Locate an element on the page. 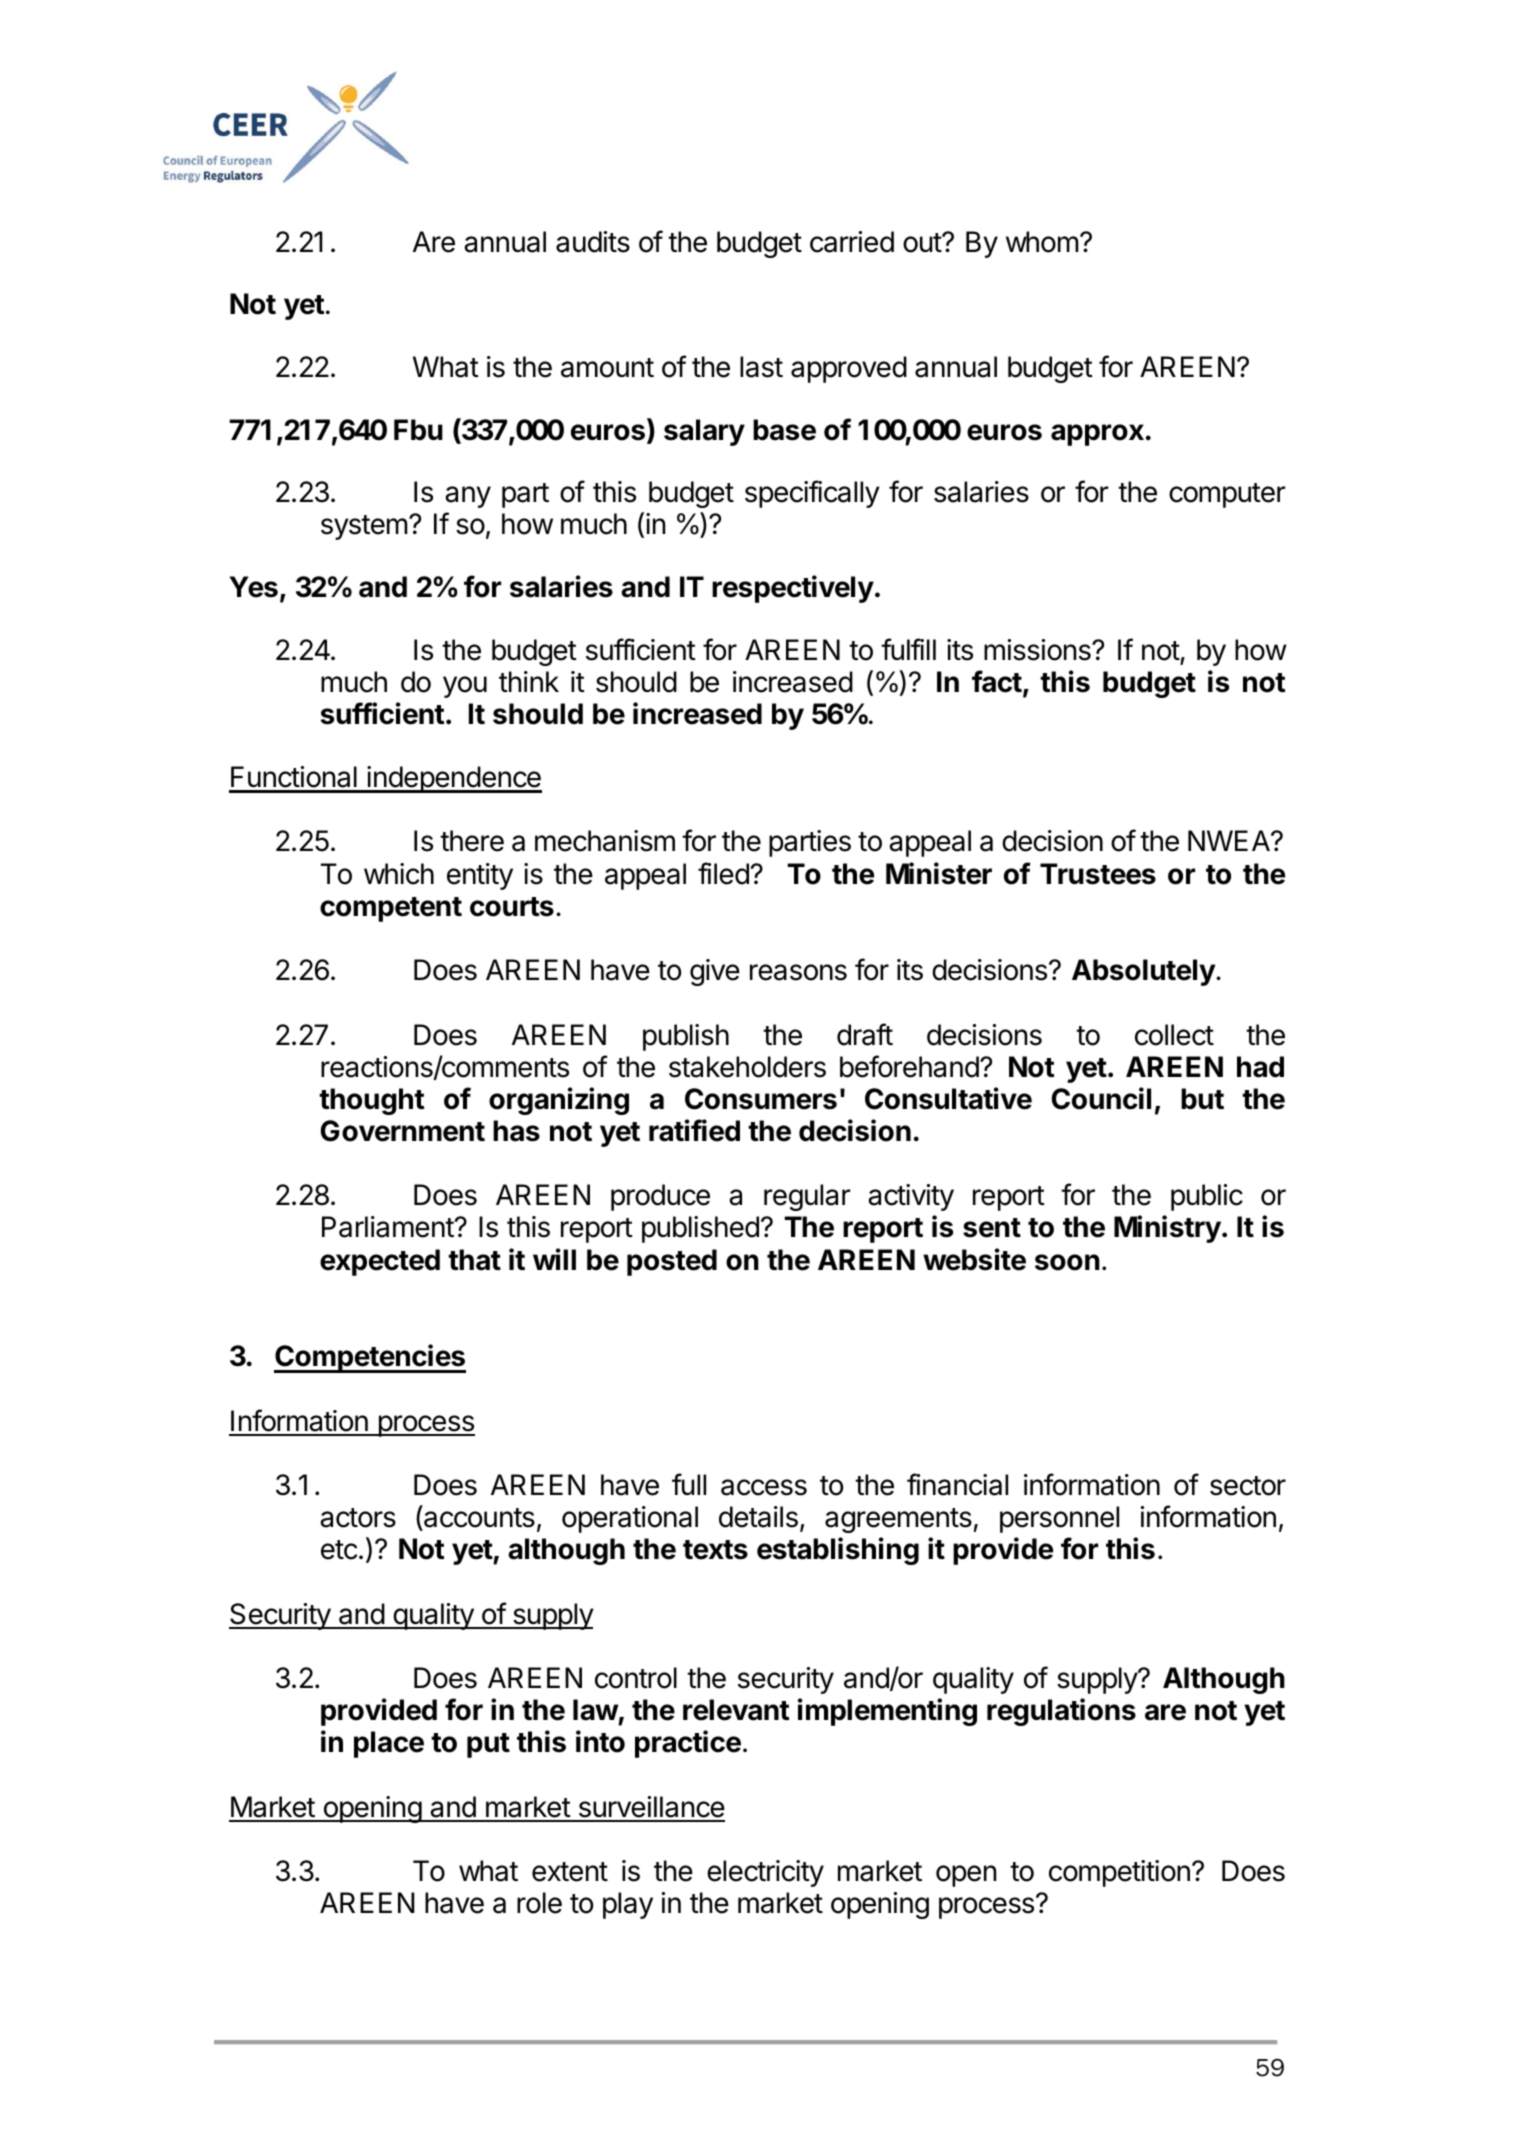  whom is located at coordinates (1042, 242).
